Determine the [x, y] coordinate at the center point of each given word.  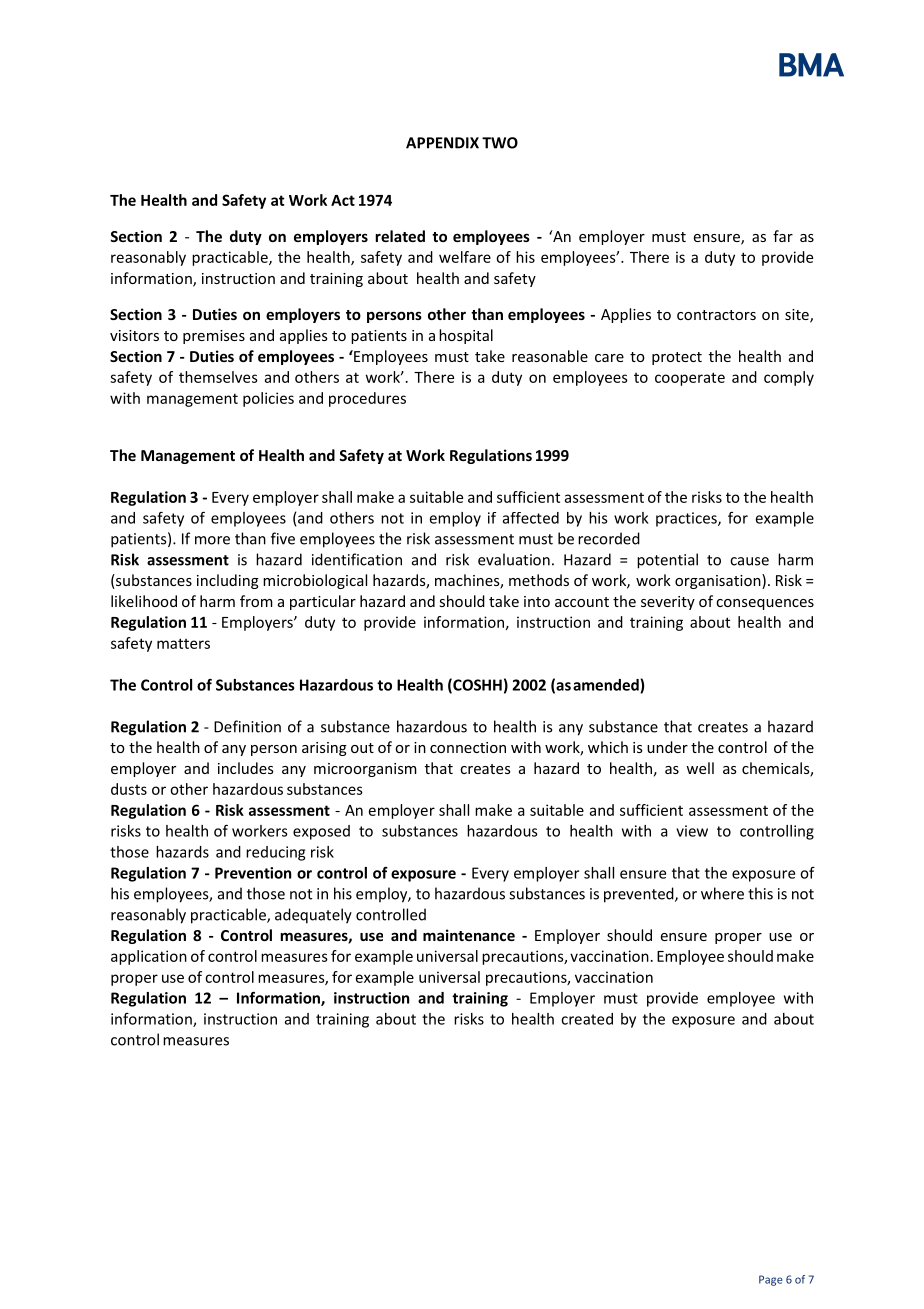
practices [687, 519]
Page [771, 1280]
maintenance [469, 935]
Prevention [253, 873]
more [212, 540]
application [149, 957]
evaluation [514, 559]
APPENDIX [442, 143]
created [587, 1019]
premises [214, 337]
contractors [716, 315]
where [722, 893]
